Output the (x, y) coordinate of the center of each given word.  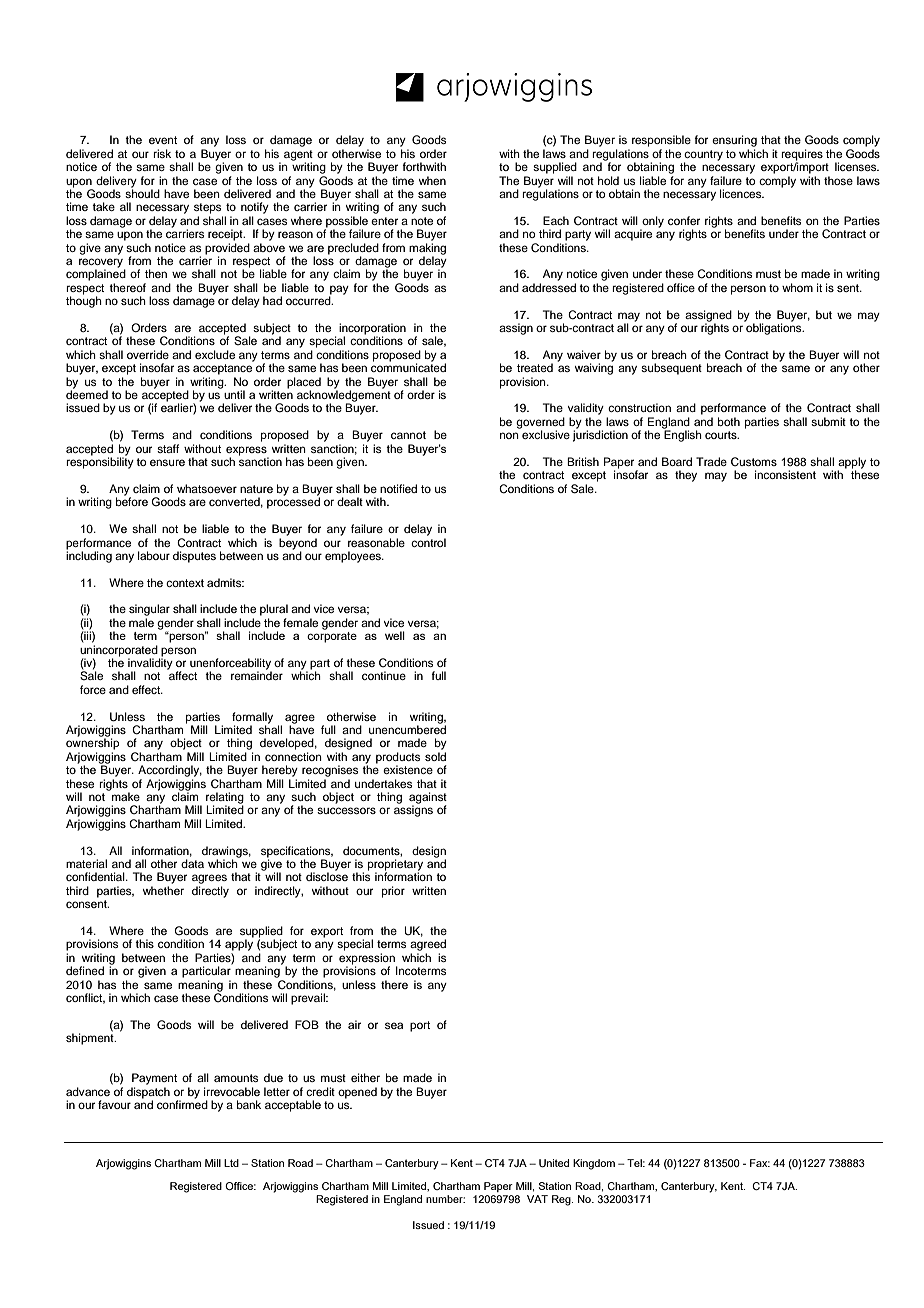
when (432, 180)
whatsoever (207, 488)
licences (742, 193)
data (192, 863)
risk (162, 153)
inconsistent (785, 474)
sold (435, 756)
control (428, 542)
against (428, 799)
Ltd (231, 1163)
